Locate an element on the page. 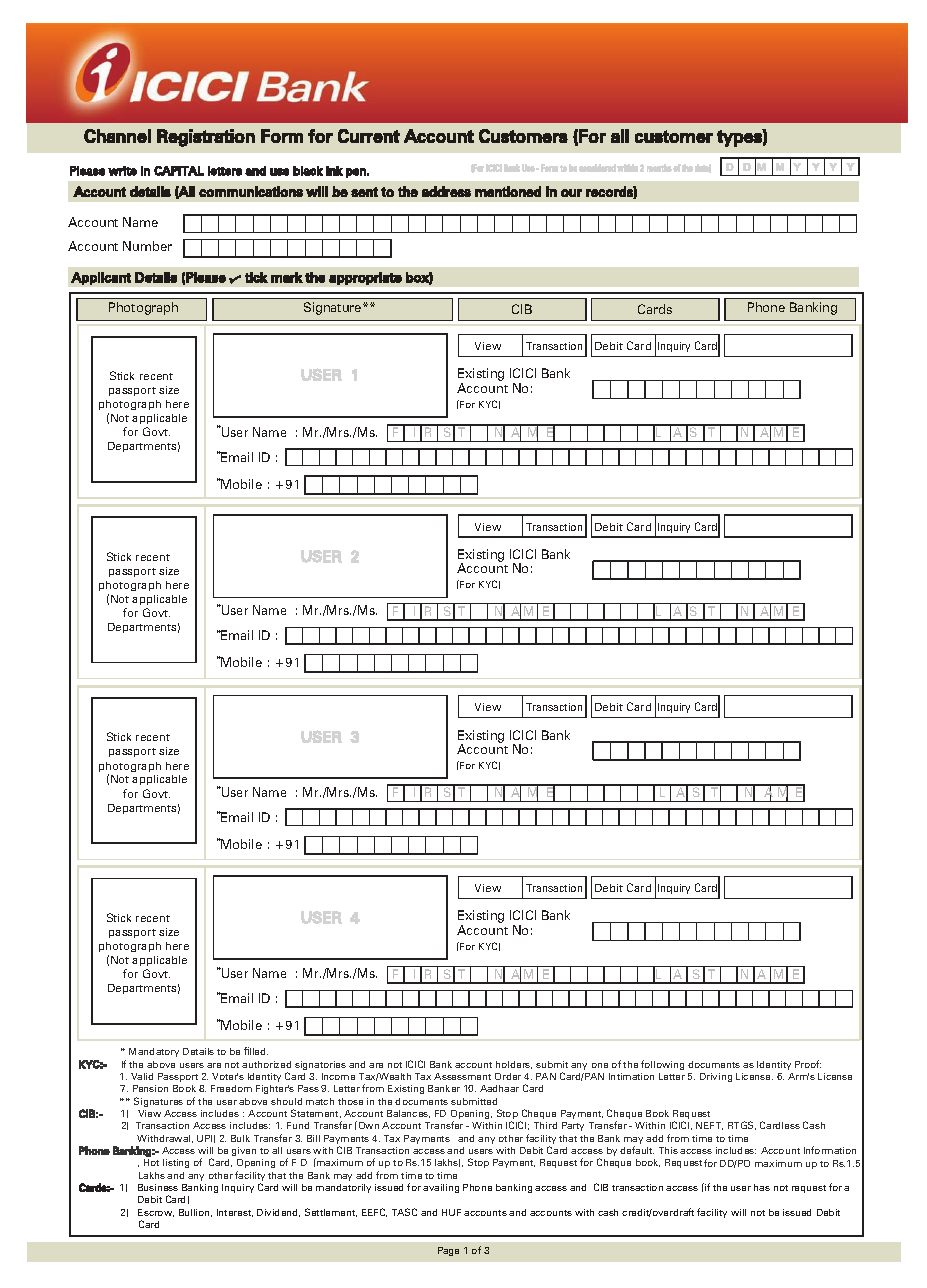 The image size is (927, 1288). Proof is located at coordinates (808, 1064).
